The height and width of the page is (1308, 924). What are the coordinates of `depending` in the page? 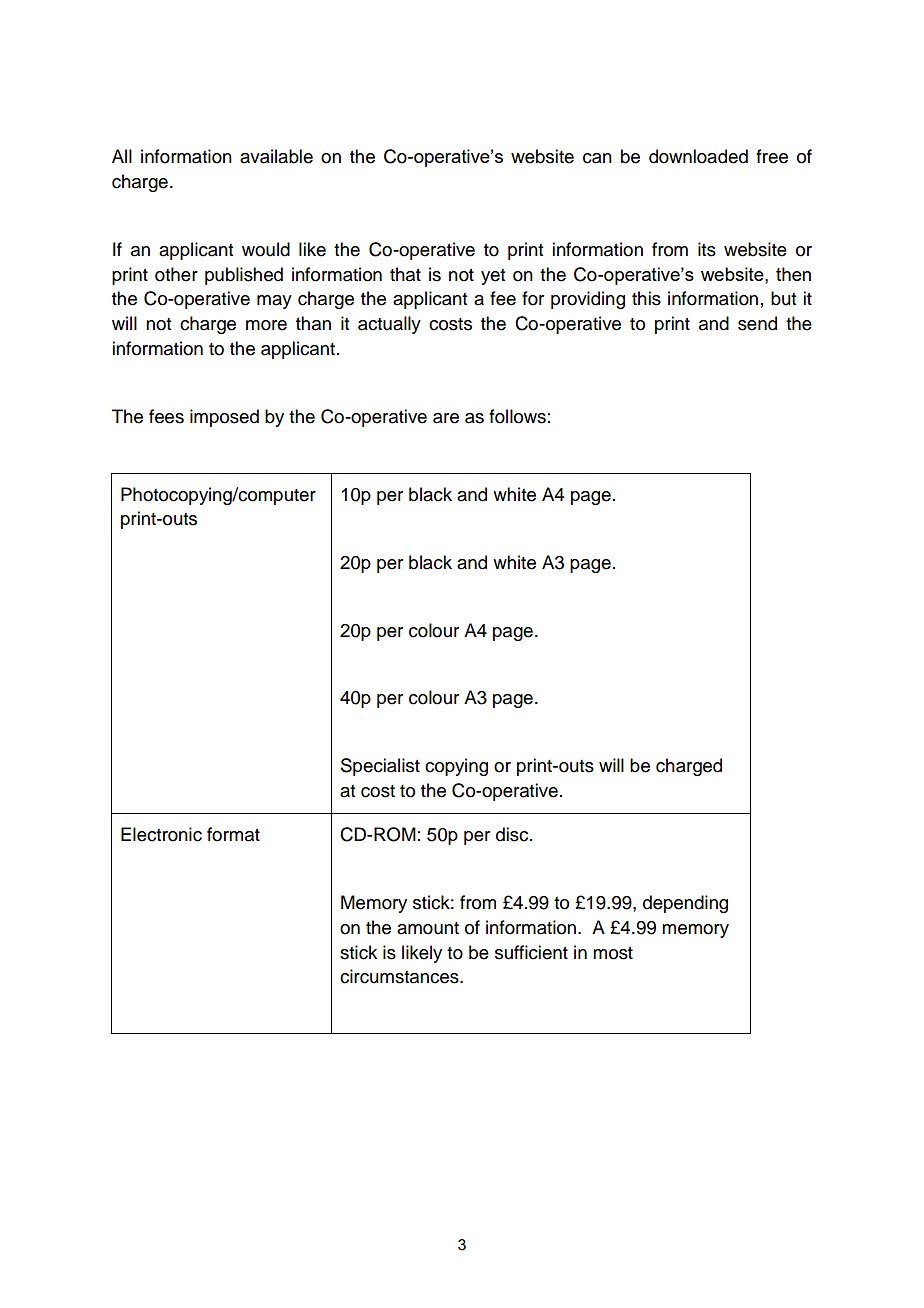 It's located at (685, 904).
